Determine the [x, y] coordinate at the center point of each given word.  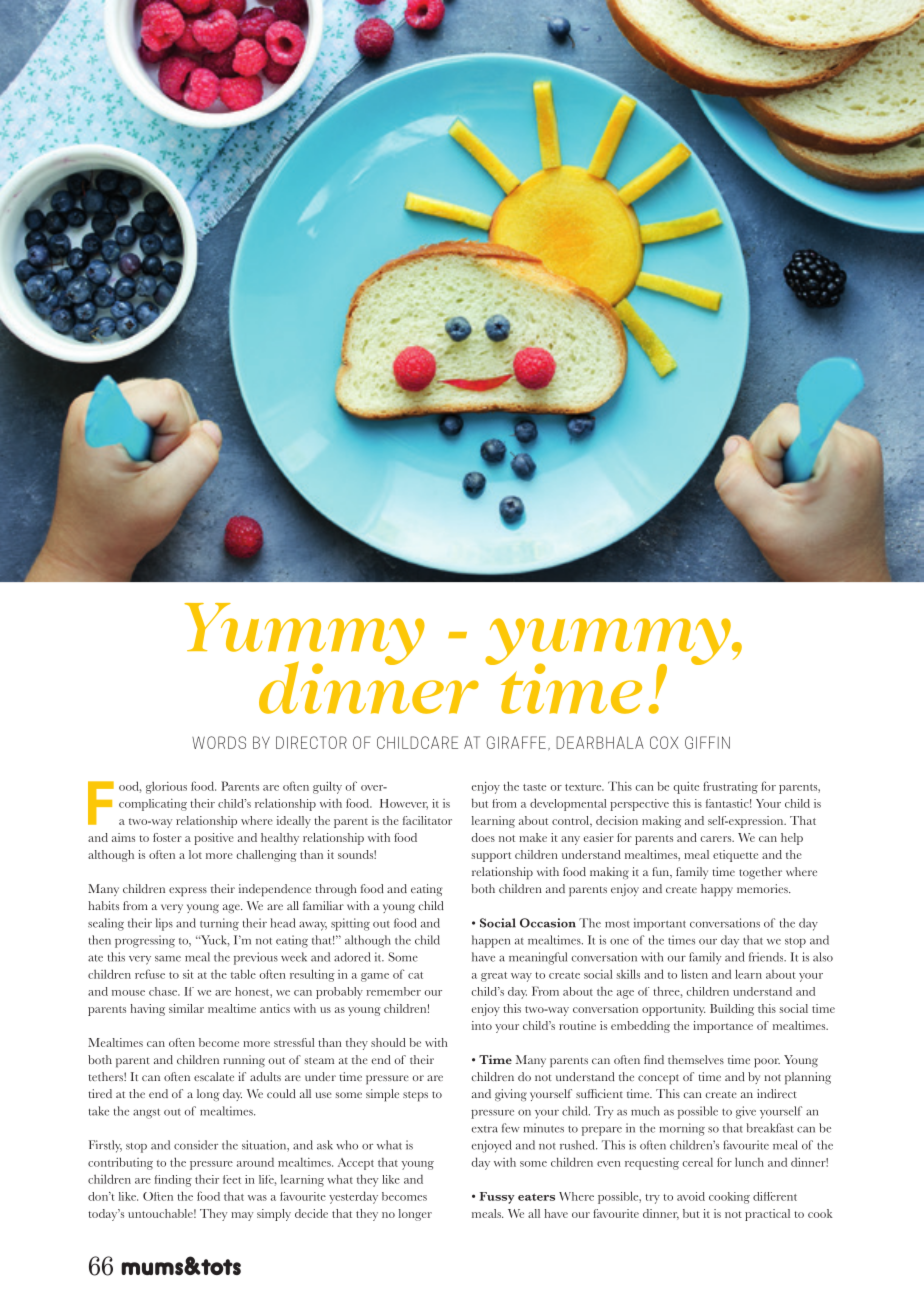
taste [534, 787]
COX [664, 742]
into [482, 1025]
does [483, 837]
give [746, 1112]
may [242, 1216]
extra [485, 1129]
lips [164, 924]
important [660, 924]
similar [186, 1008]
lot [195, 854]
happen [491, 941]
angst [146, 1114]
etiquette [735, 856]
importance [723, 1027]
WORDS [219, 742]
